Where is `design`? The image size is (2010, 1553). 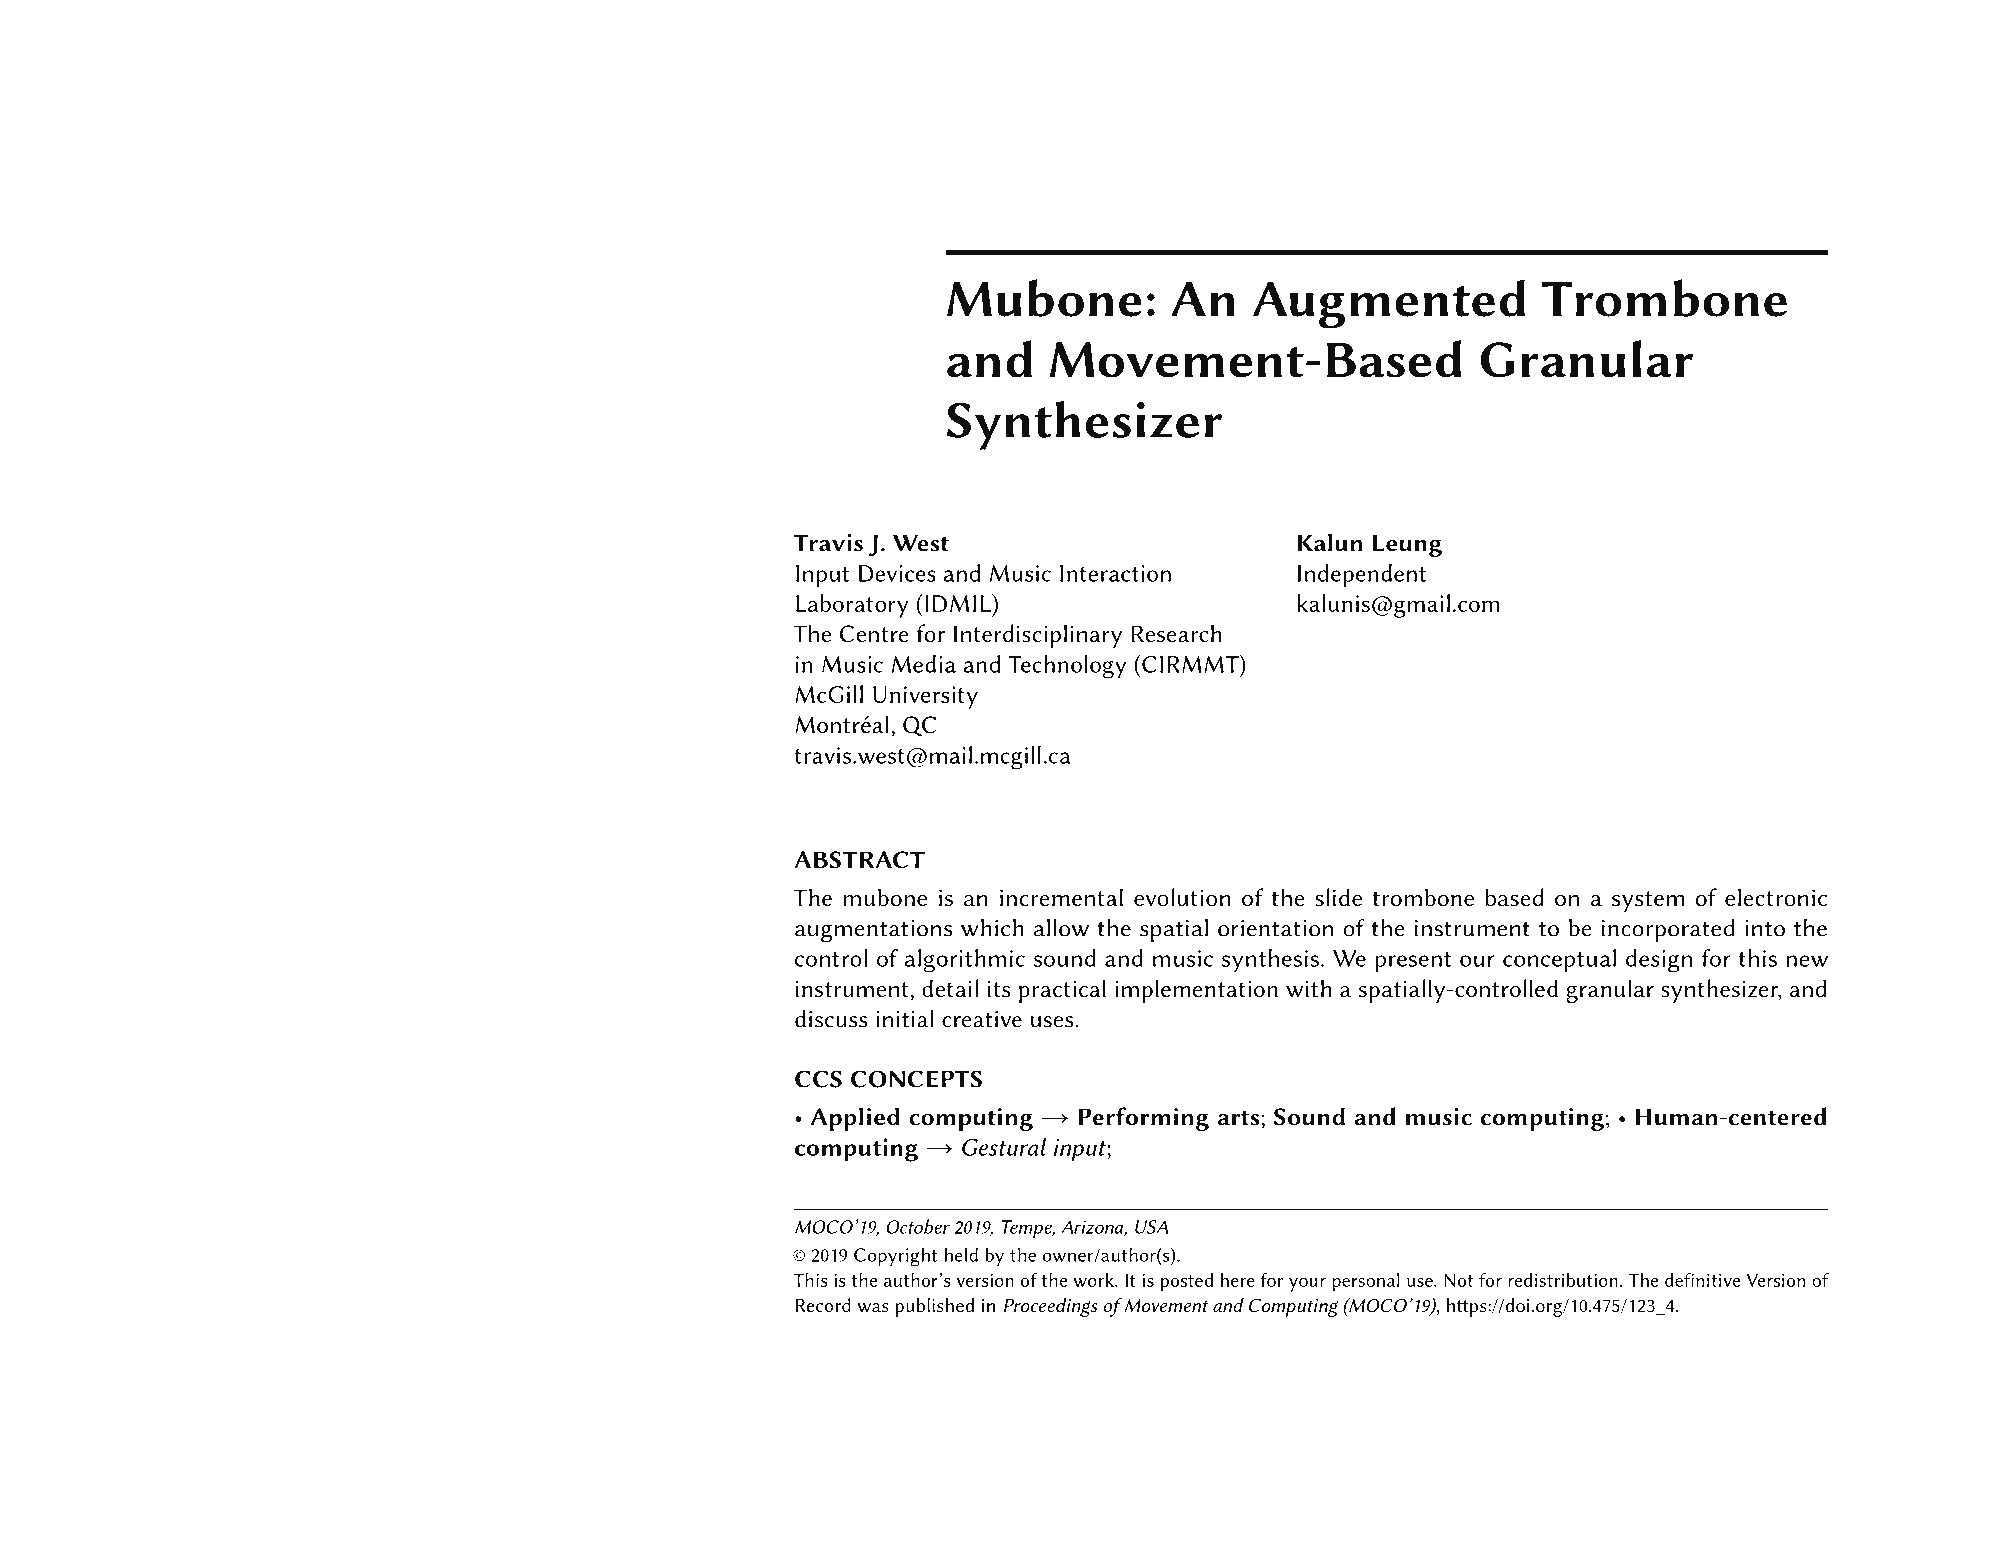
design is located at coordinates (1659, 961).
